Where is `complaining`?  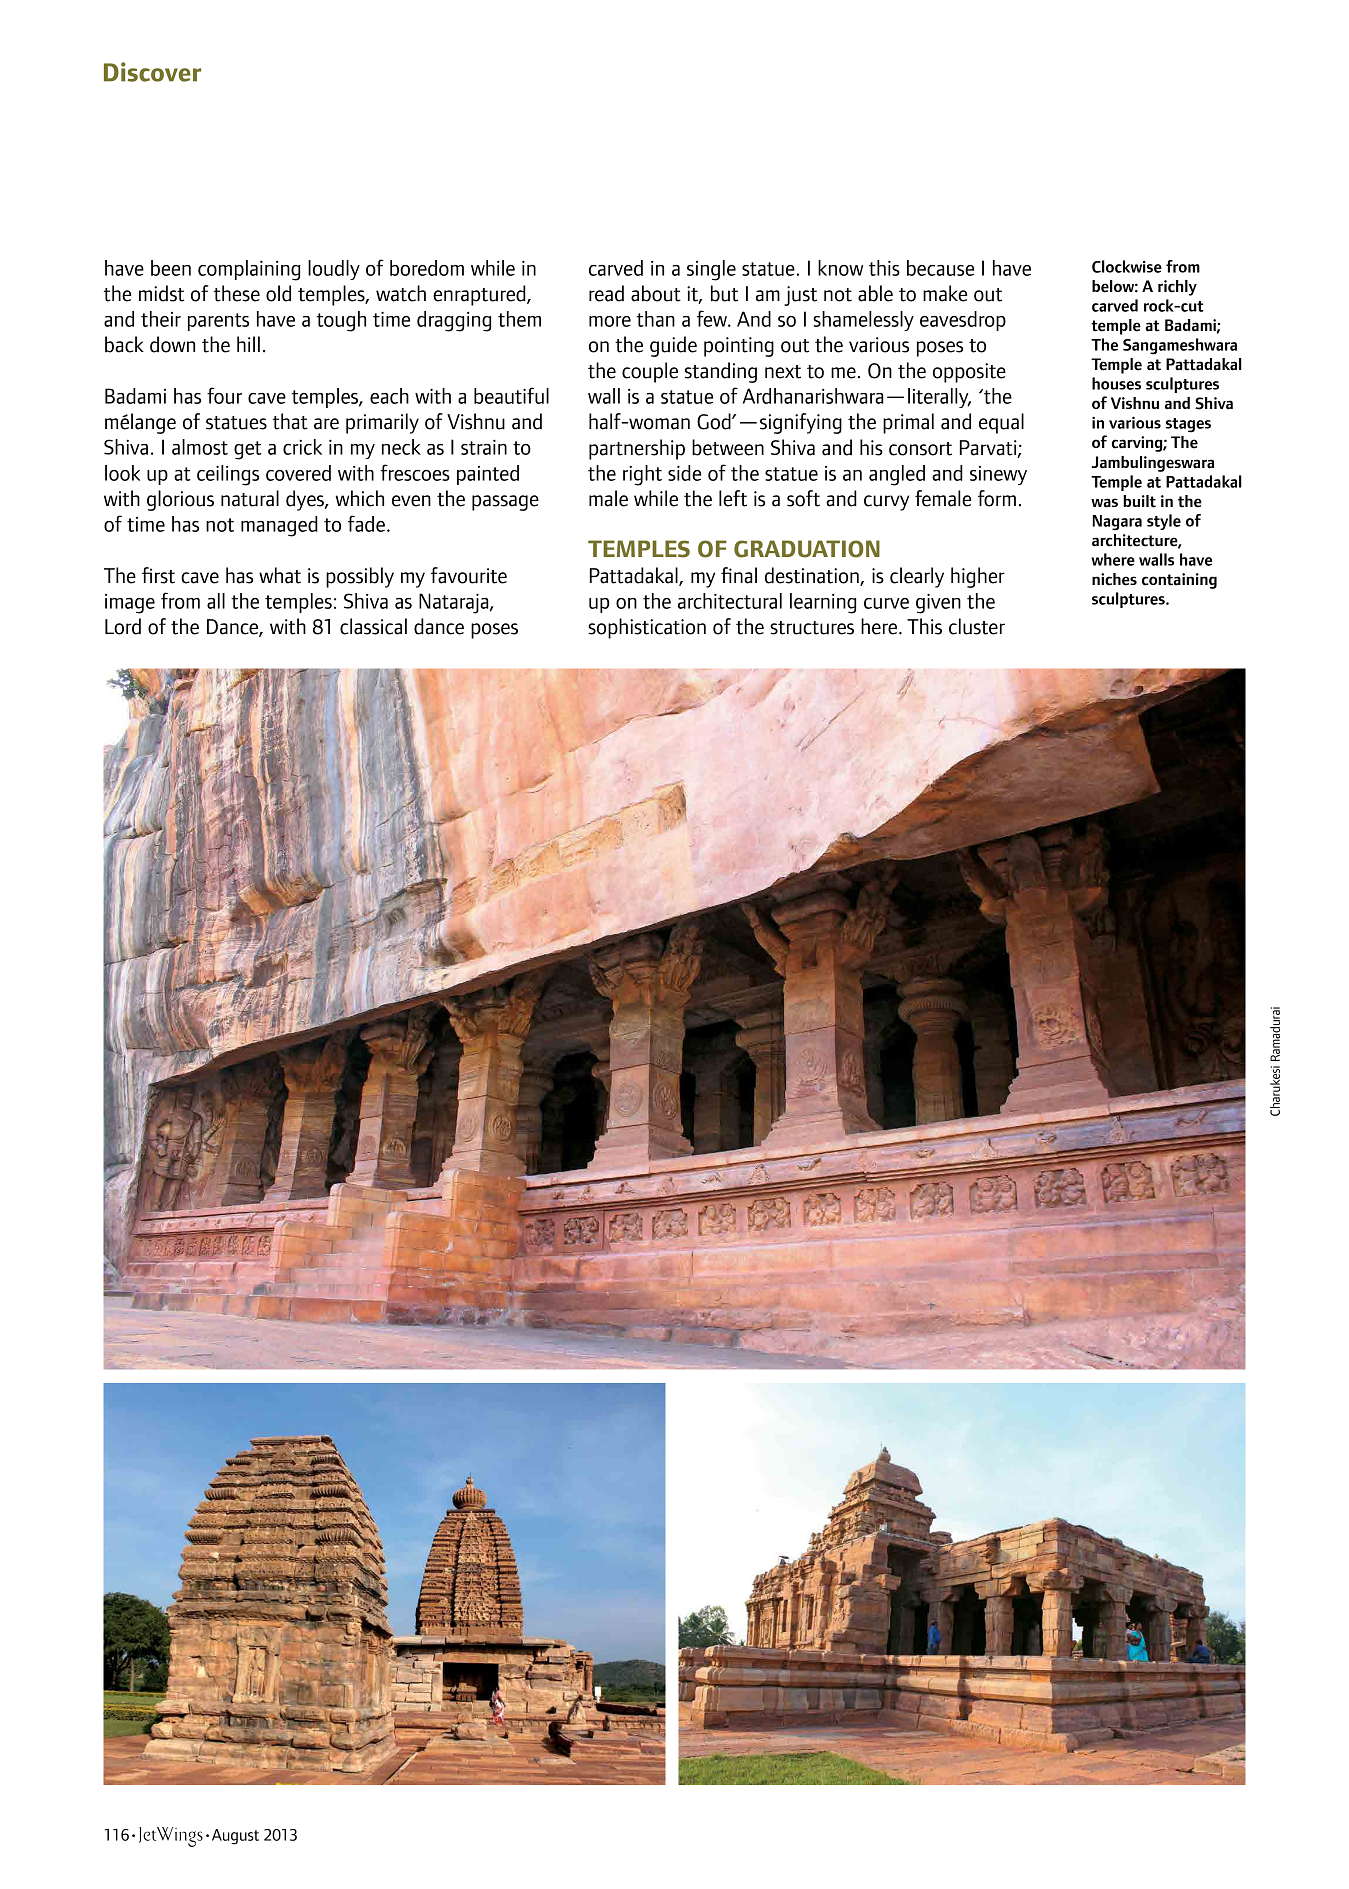
complaining is located at coordinates (249, 270).
